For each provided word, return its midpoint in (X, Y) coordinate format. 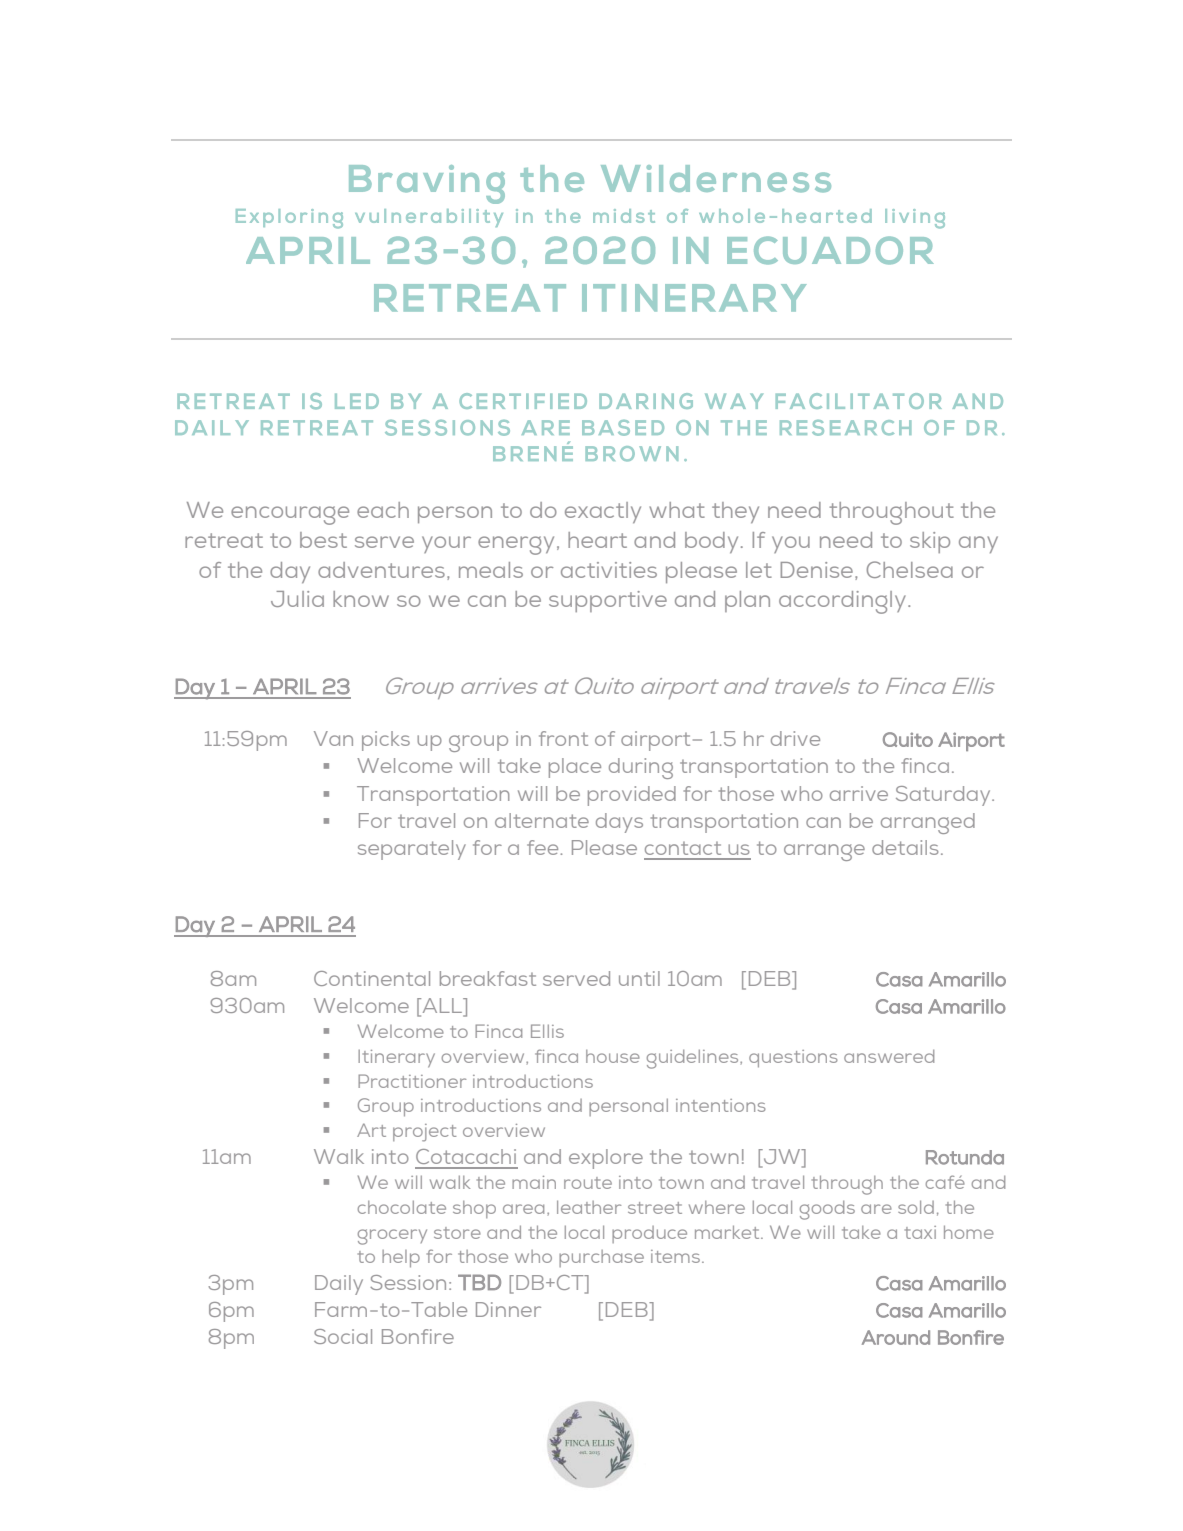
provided (632, 796)
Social (343, 1336)
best (323, 540)
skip (930, 542)
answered (889, 1056)
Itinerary (396, 1059)
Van (333, 738)
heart (597, 540)
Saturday (944, 796)
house (613, 1056)
